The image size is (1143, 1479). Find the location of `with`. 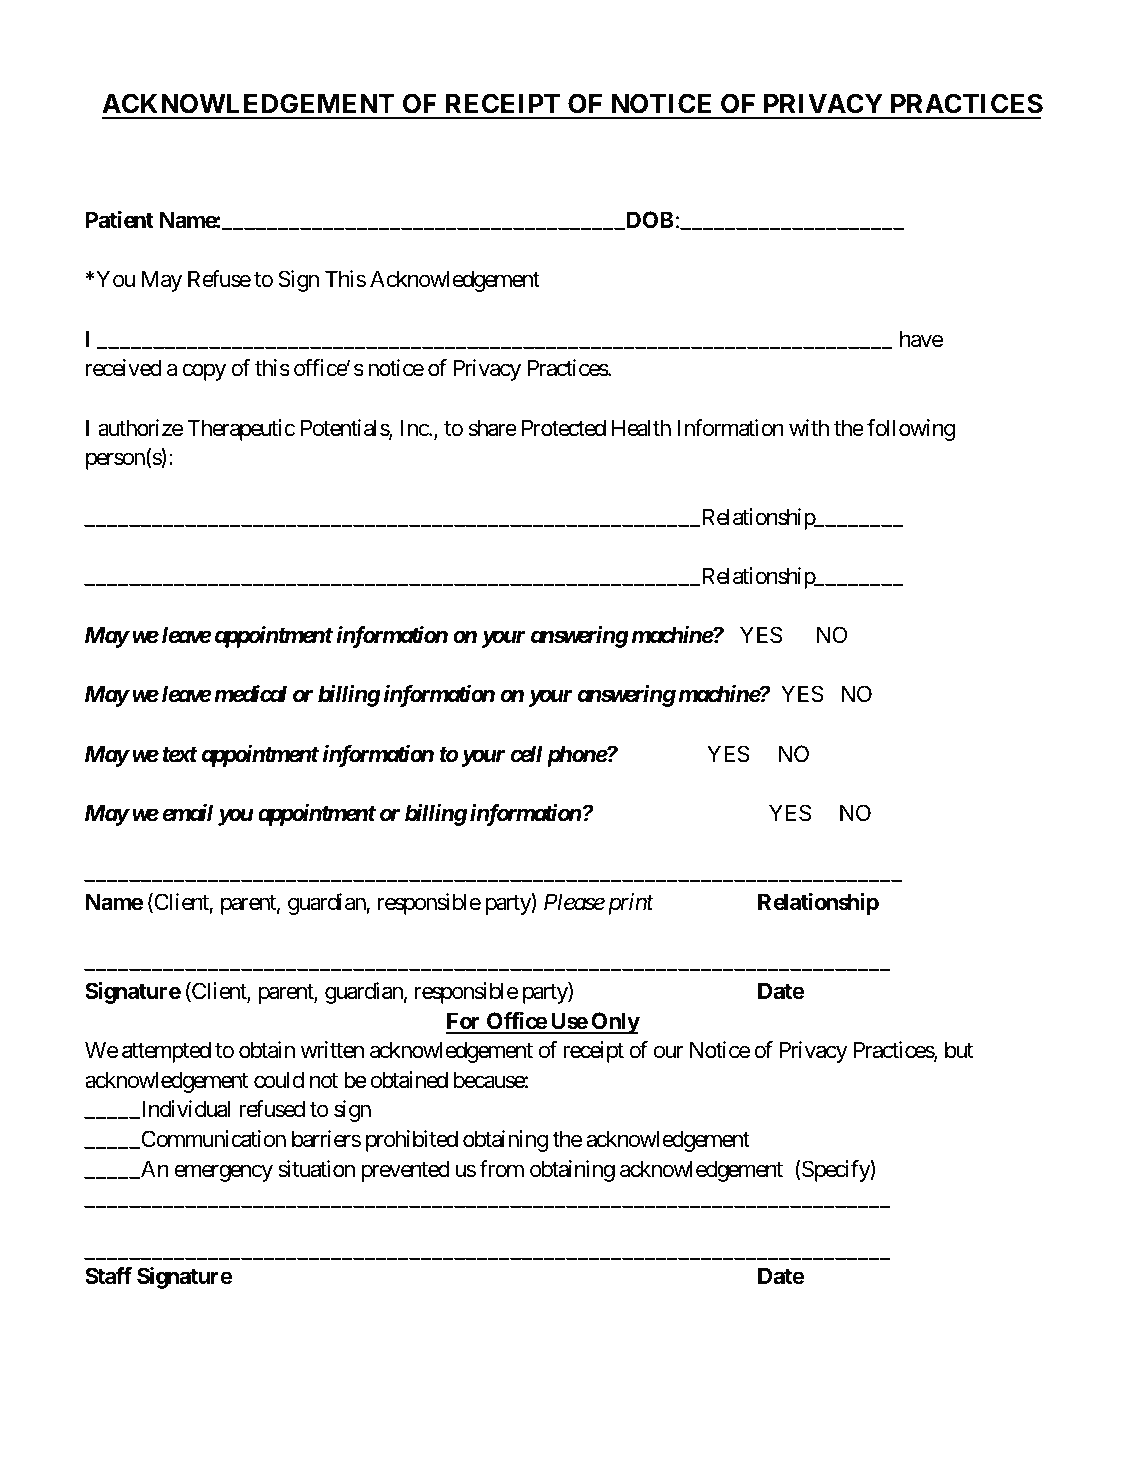

with is located at coordinates (809, 427).
